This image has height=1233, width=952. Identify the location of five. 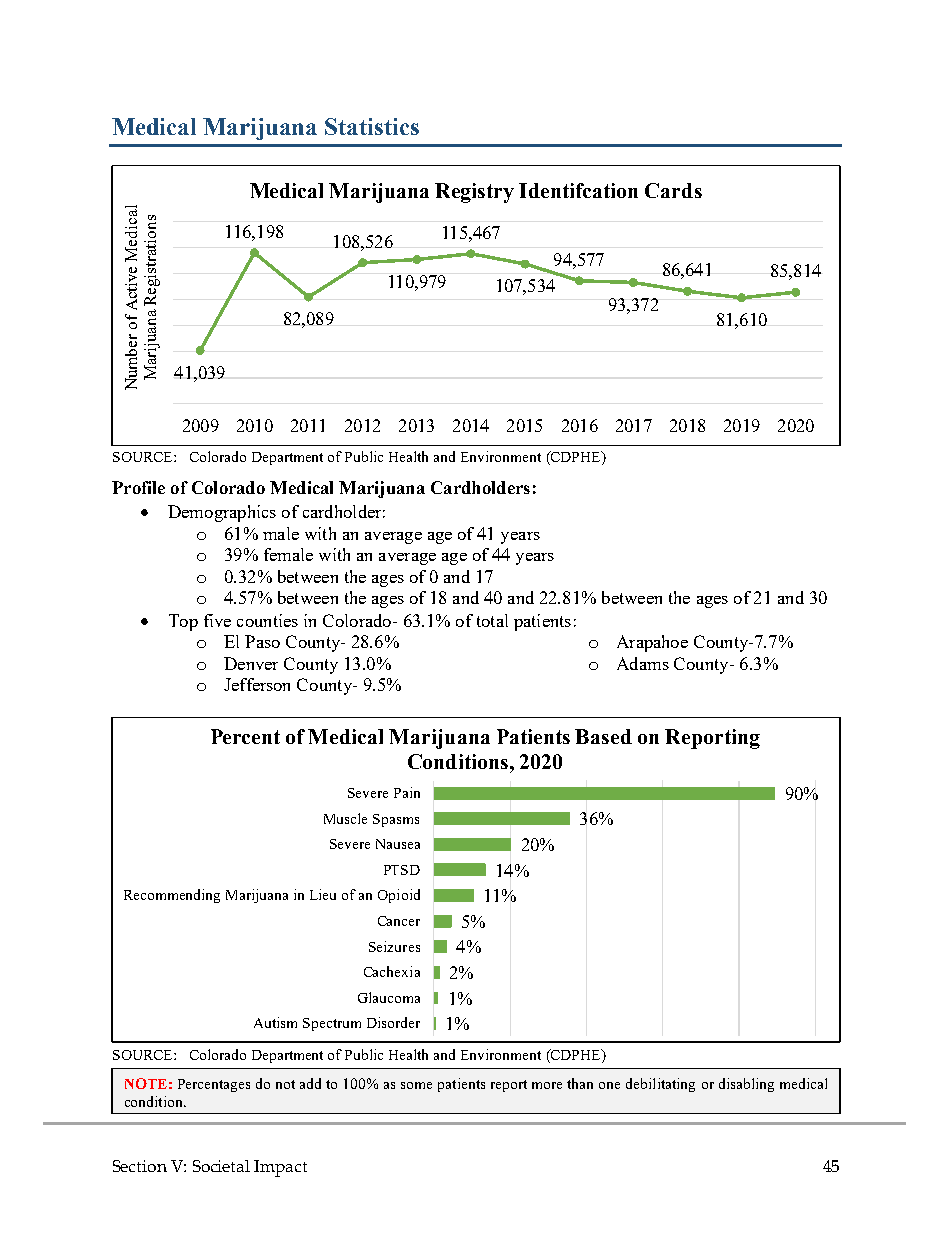
(217, 620).
